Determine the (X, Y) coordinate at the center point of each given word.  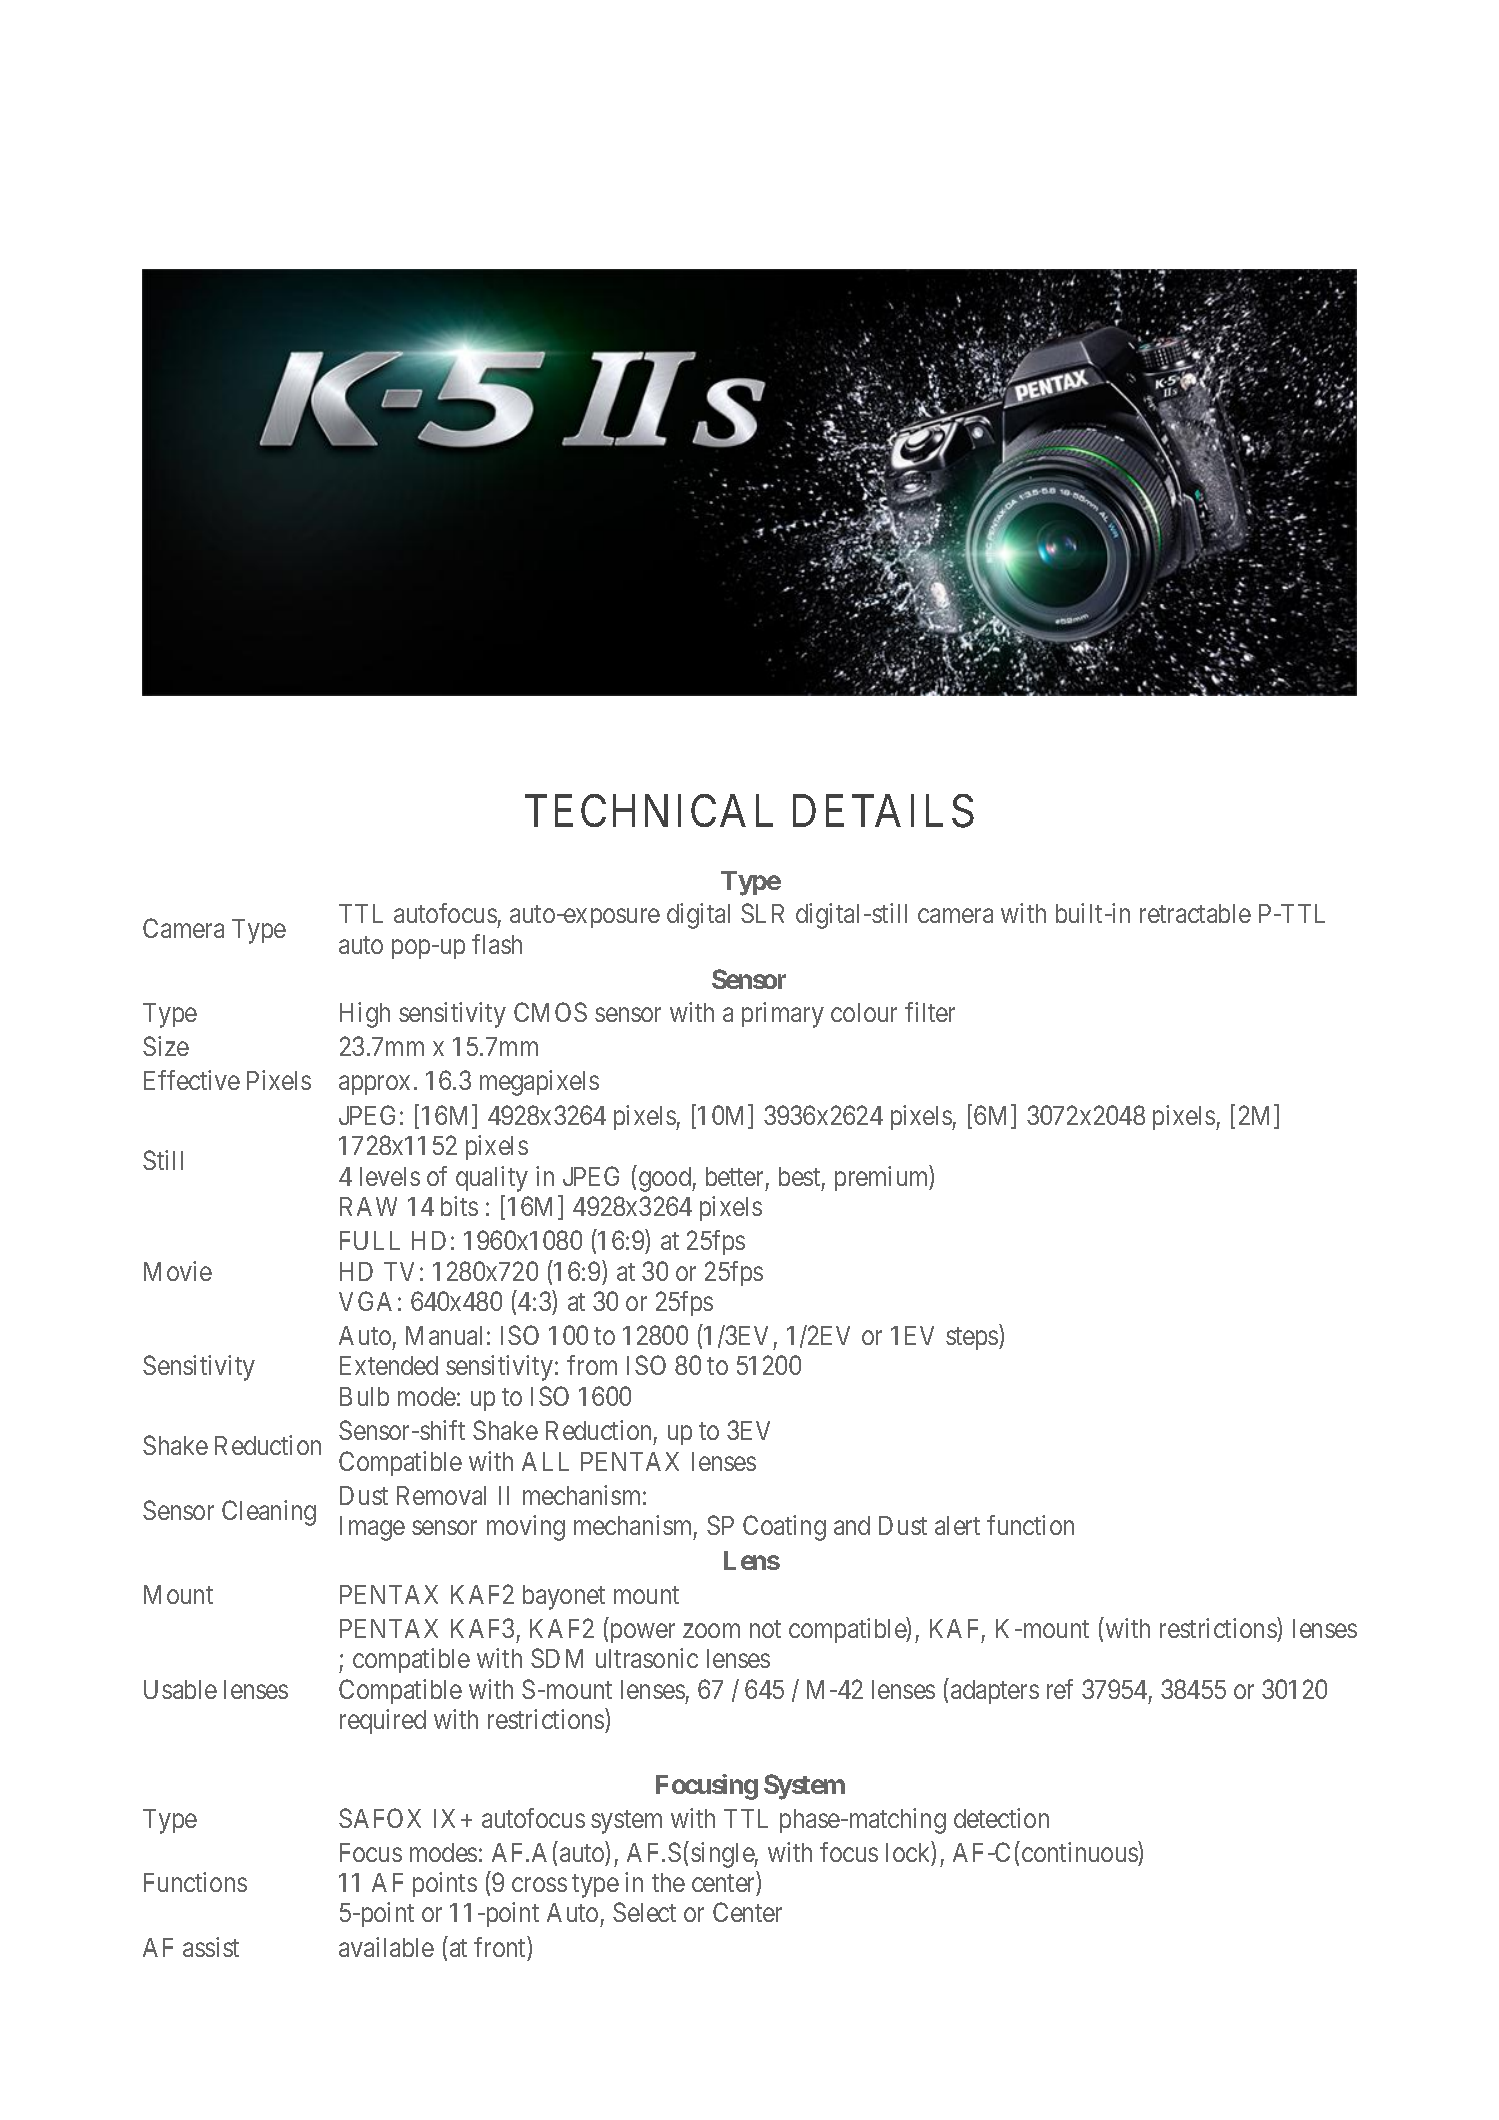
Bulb (364, 1396)
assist (211, 1947)
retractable (1195, 913)
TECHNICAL (649, 811)
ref (1060, 1689)
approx (374, 1085)
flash (497, 944)
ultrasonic (647, 1658)
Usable (180, 1689)
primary (783, 1015)
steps (973, 1339)
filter (930, 1012)
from (592, 1365)
